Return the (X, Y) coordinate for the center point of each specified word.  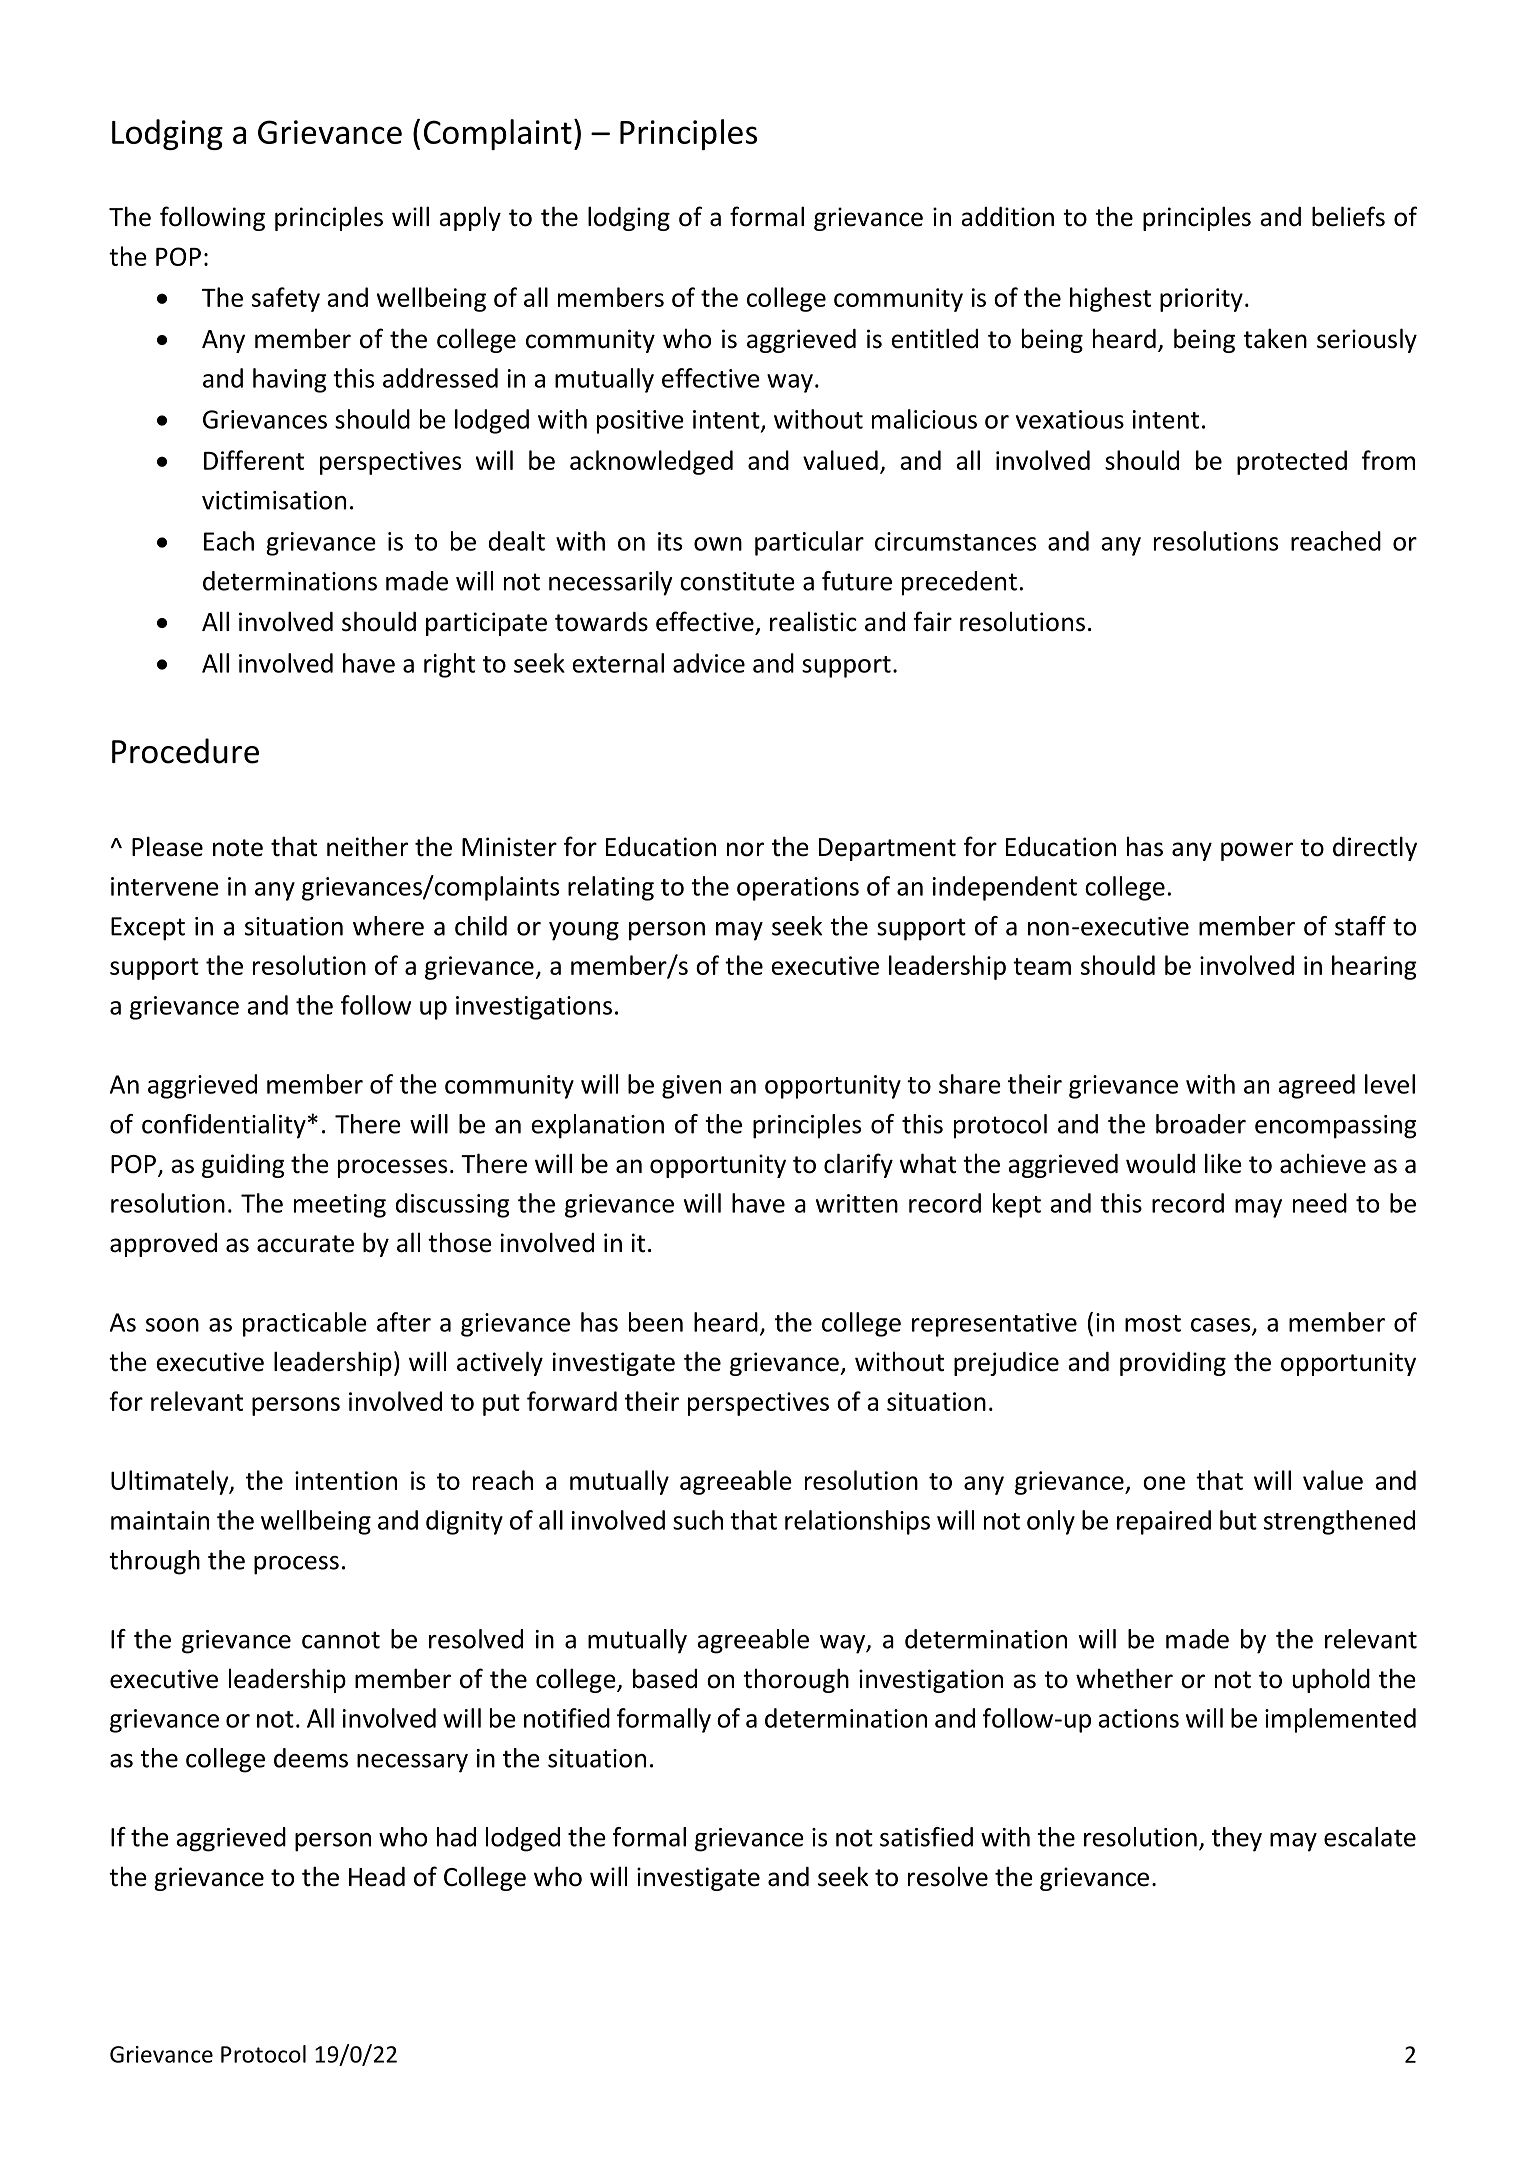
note (238, 848)
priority (1201, 300)
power (1257, 851)
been (656, 1322)
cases (1222, 1326)
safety (286, 299)
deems (311, 1758)
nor (745, 849)
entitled (934, 338)
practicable (305, 1324)
